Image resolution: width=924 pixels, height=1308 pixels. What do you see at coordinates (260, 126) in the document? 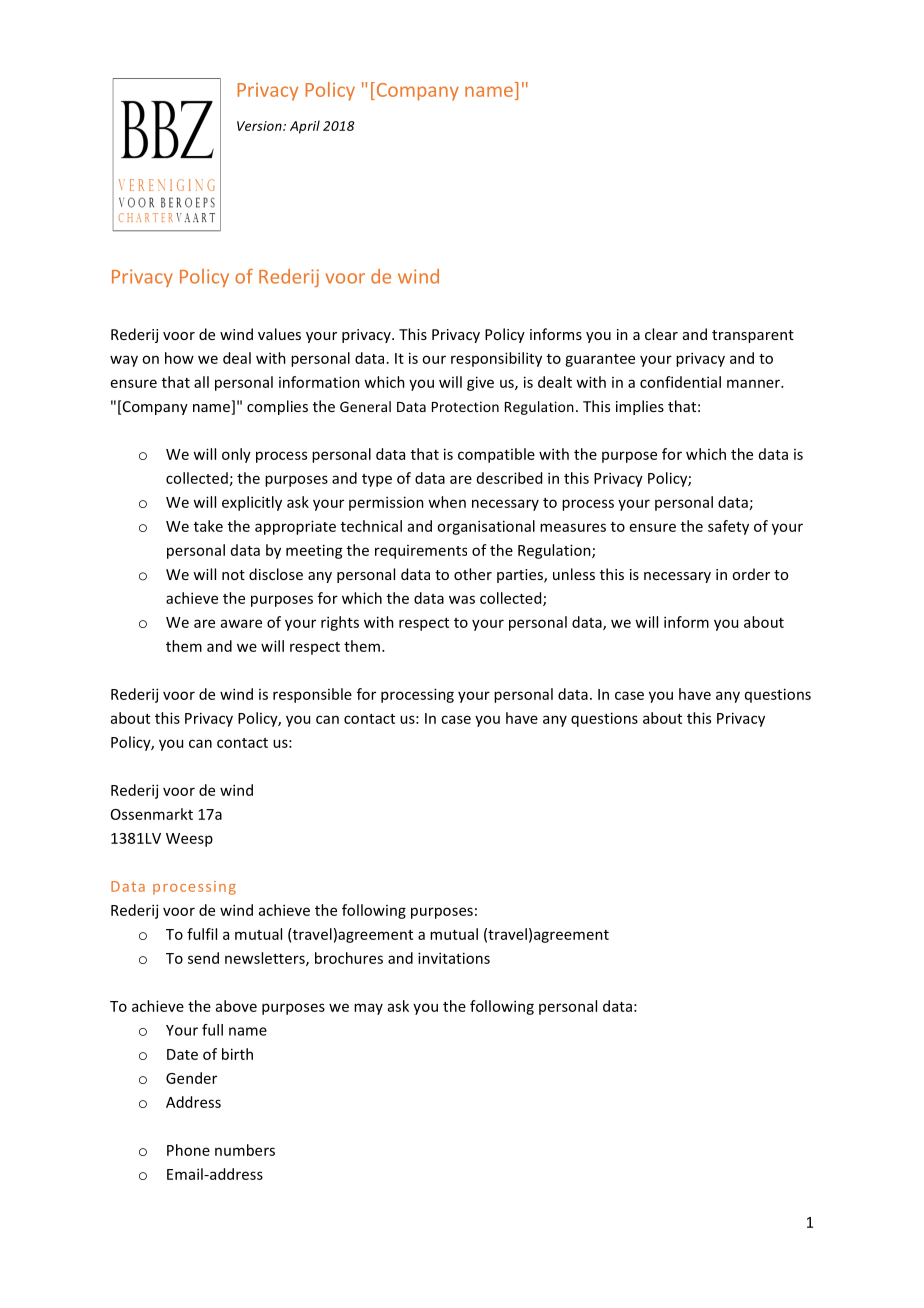
I see `Version` at bounding box center [260, 126].
